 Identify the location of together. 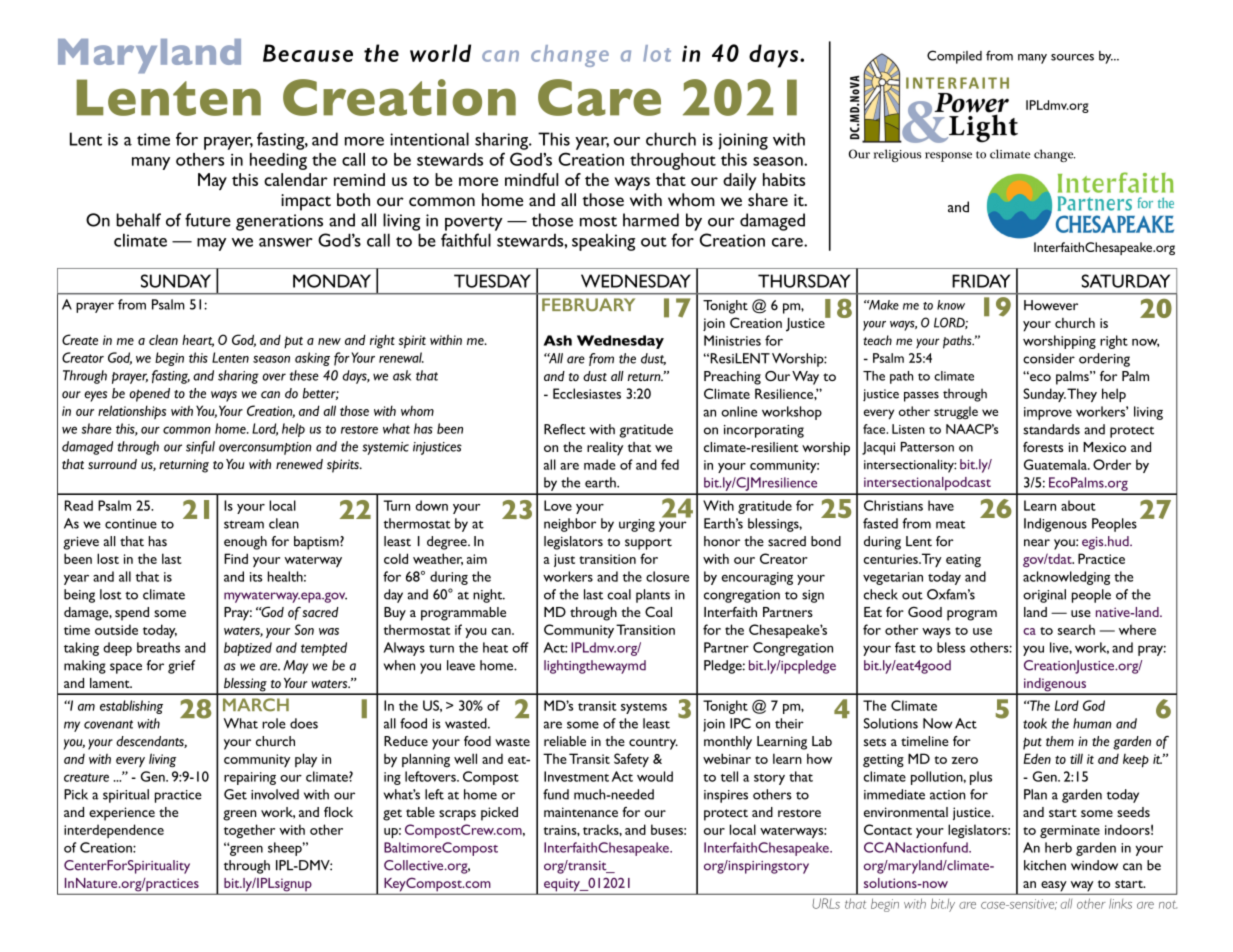
(249, 831).
